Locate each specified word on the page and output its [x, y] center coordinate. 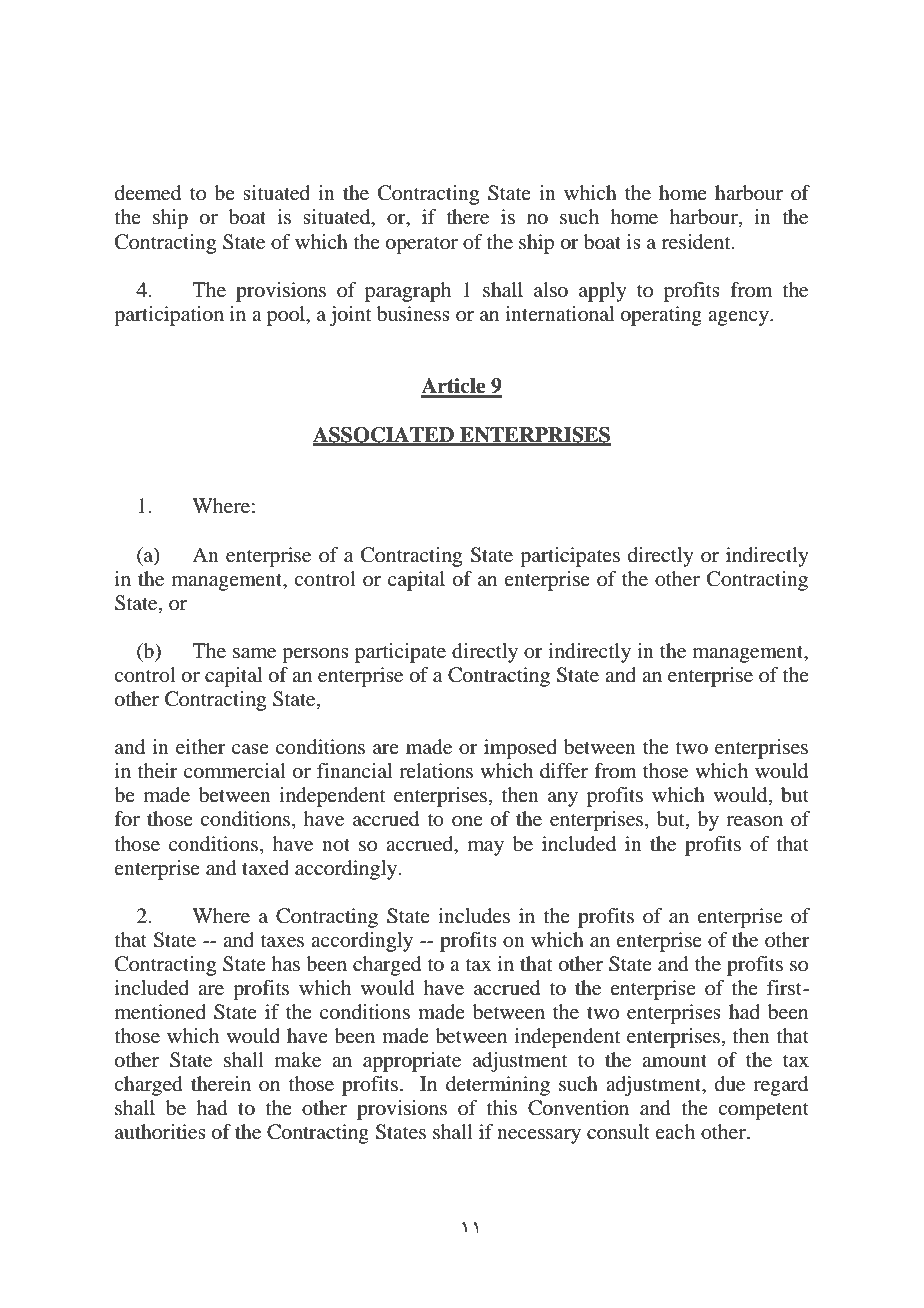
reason [754, 821]
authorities [160, 1132]
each [675, 1131]
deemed [148, 193]
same [254, 653]
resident [697, 242]
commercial [235, 771]
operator [422, 245]
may [486, 848]
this [502, 1107]
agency [739, 318]
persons [315, 655]
